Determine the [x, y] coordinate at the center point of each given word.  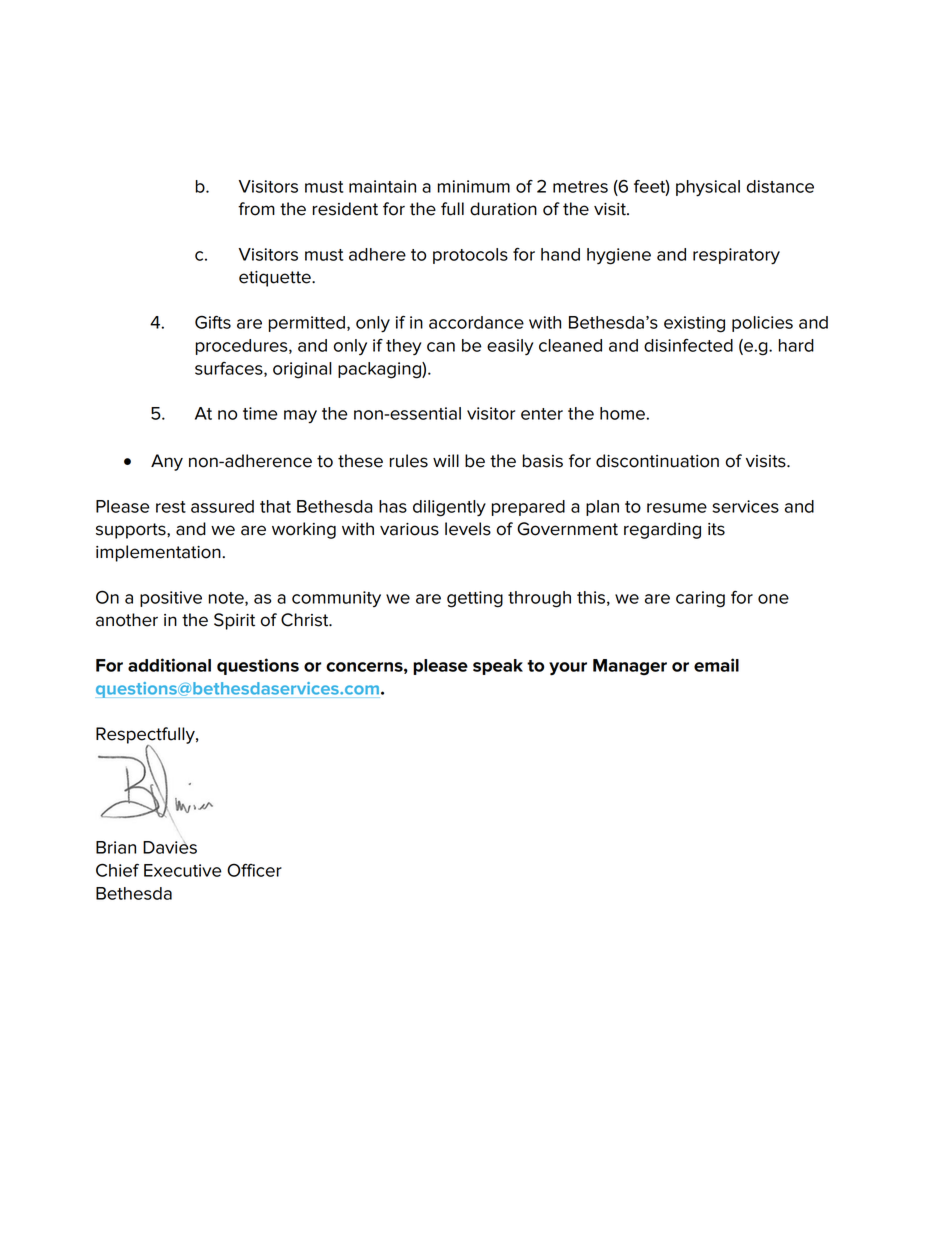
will [446, 460]
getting [475, 599]
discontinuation [657, 461]
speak [498, 667]
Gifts [213, 322]
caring [700, 599]
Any [167, 462]
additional [169, 665]
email [716, 665]
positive [171, 599]
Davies [170, 847]
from [256, 209]
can [441, 347]
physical [708, 188]
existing [694, 324]
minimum [474, 186]
